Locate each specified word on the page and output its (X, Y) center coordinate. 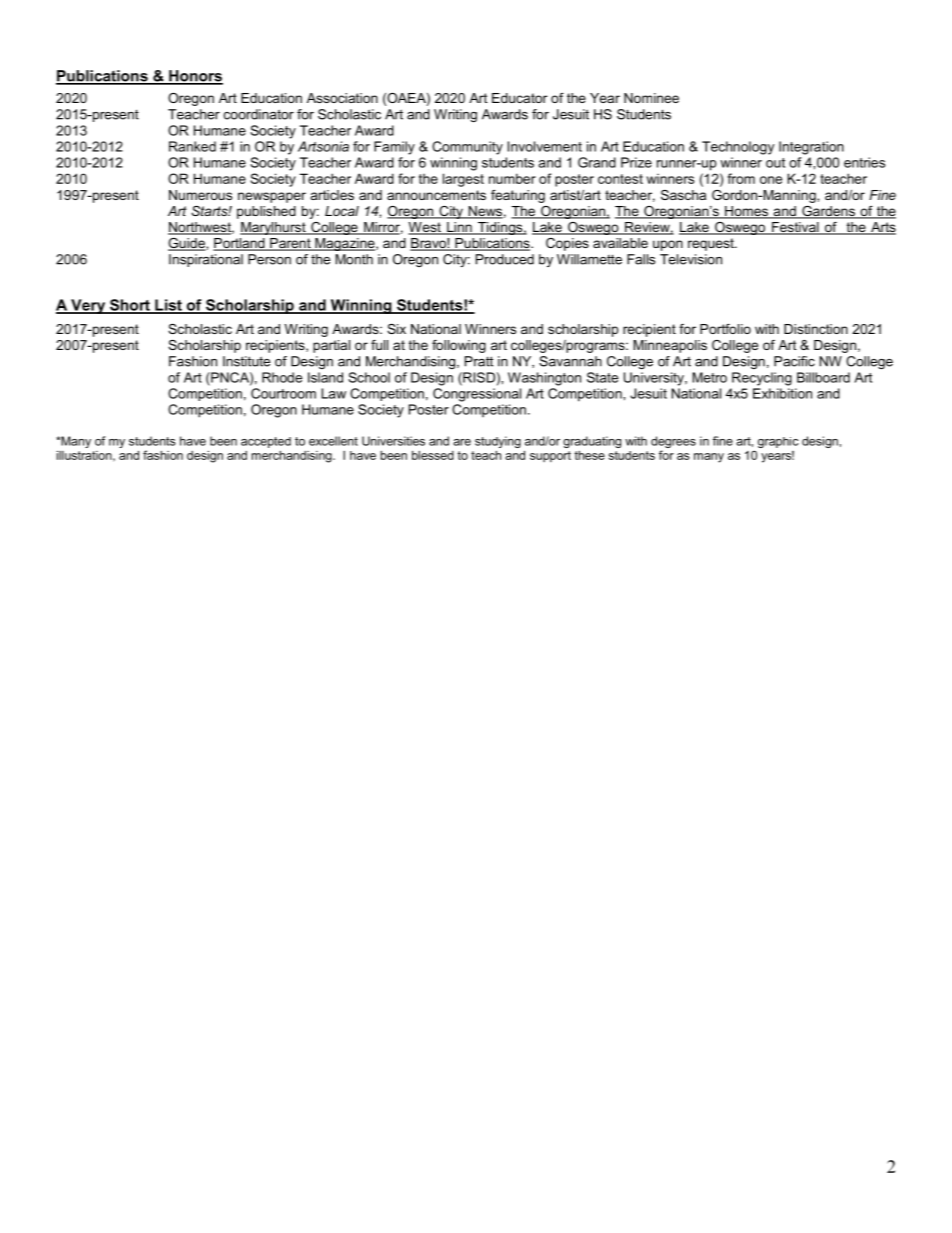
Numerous (200, 195)
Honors (195, 77)
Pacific (794, 361)
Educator (519, 98)
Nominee (651, 98)
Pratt (479, 361)
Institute (246, 361)
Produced (505, 259)
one (771, 180)
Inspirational (206, 260)
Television (691, 259)
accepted (266, 442)
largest (463, 180)
